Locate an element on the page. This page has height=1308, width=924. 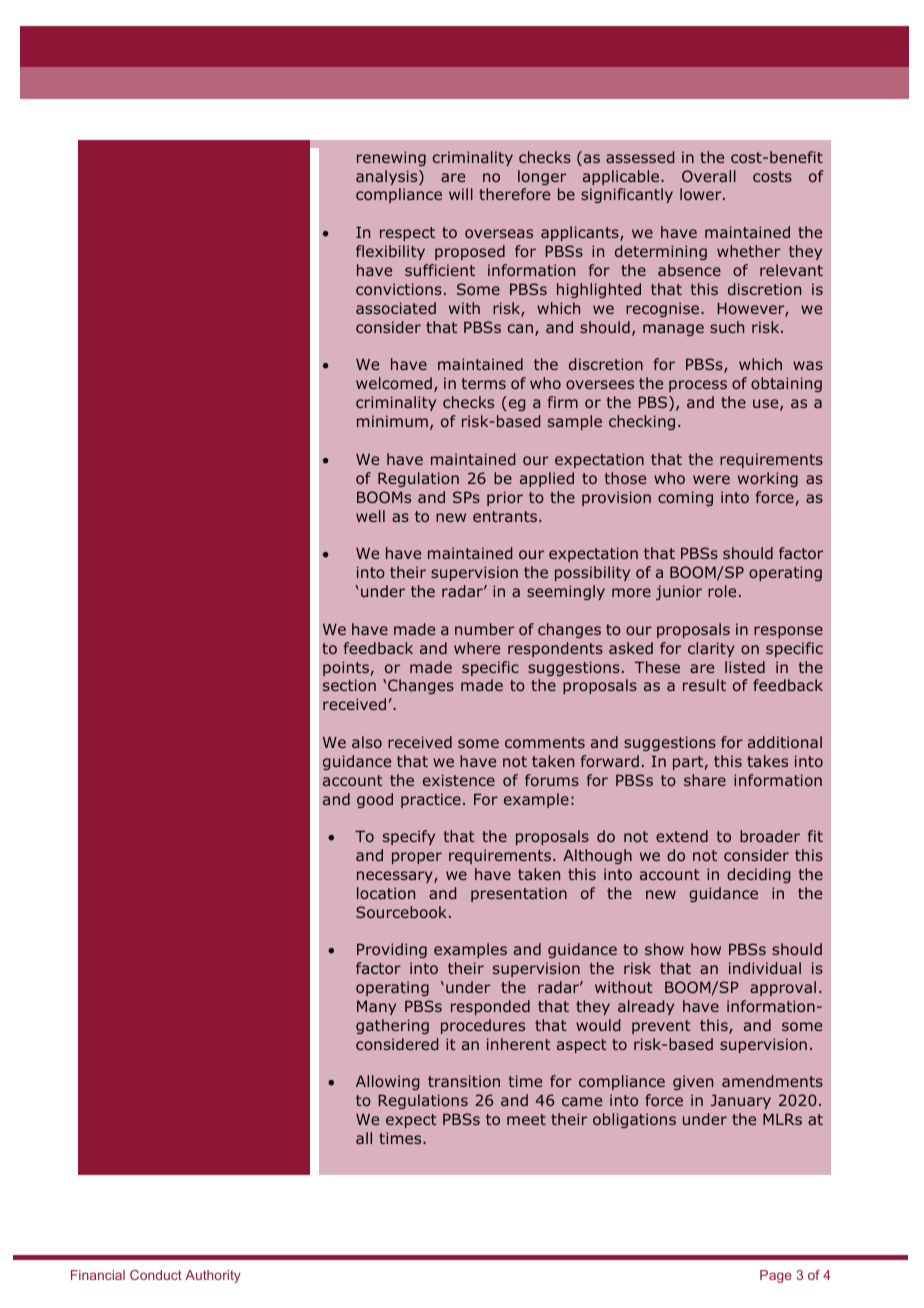
analysis is located at coordinates (388, 177).
